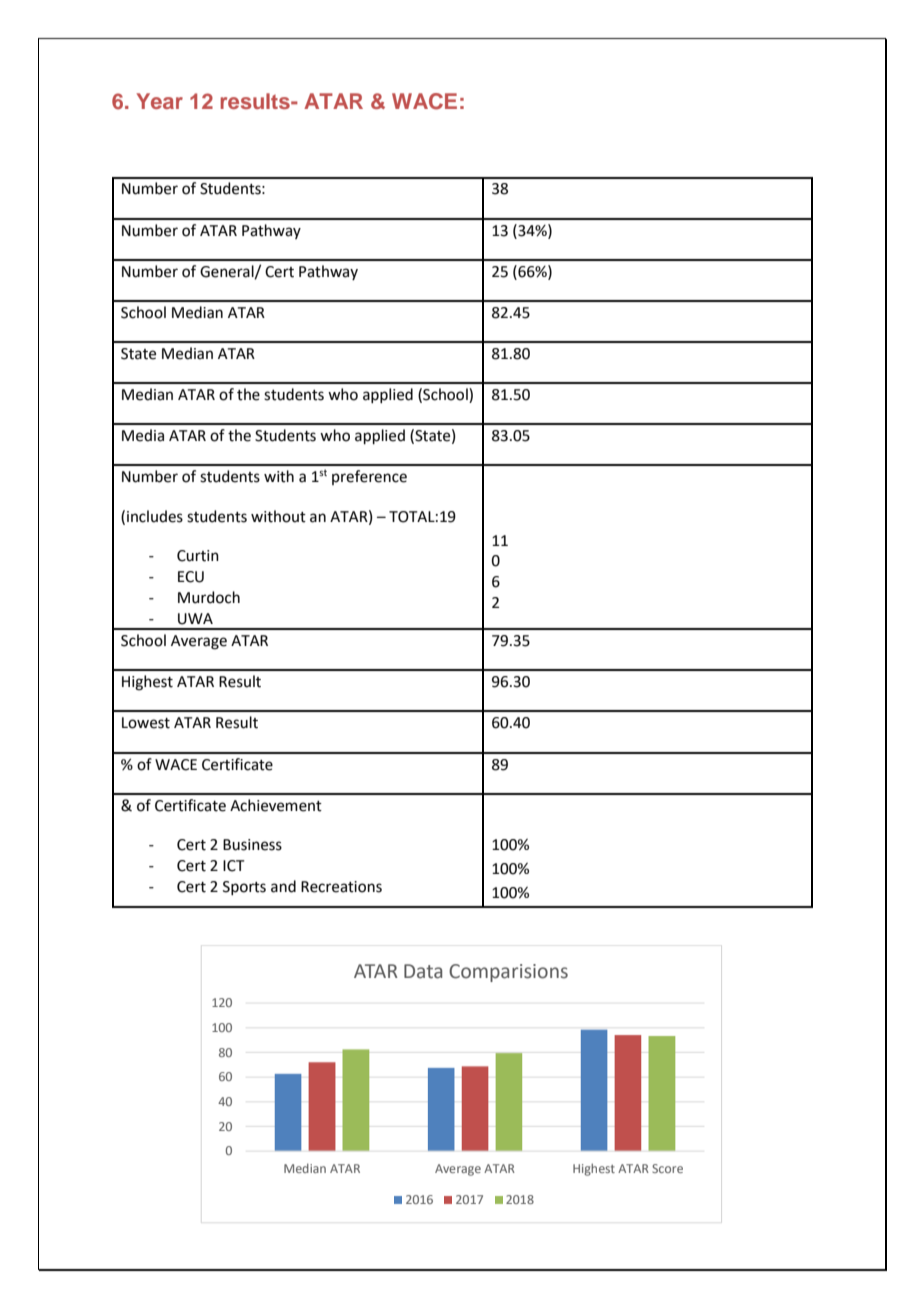 This image has width=924, height=1308. I want to click on Sports, so click(244, 888).
